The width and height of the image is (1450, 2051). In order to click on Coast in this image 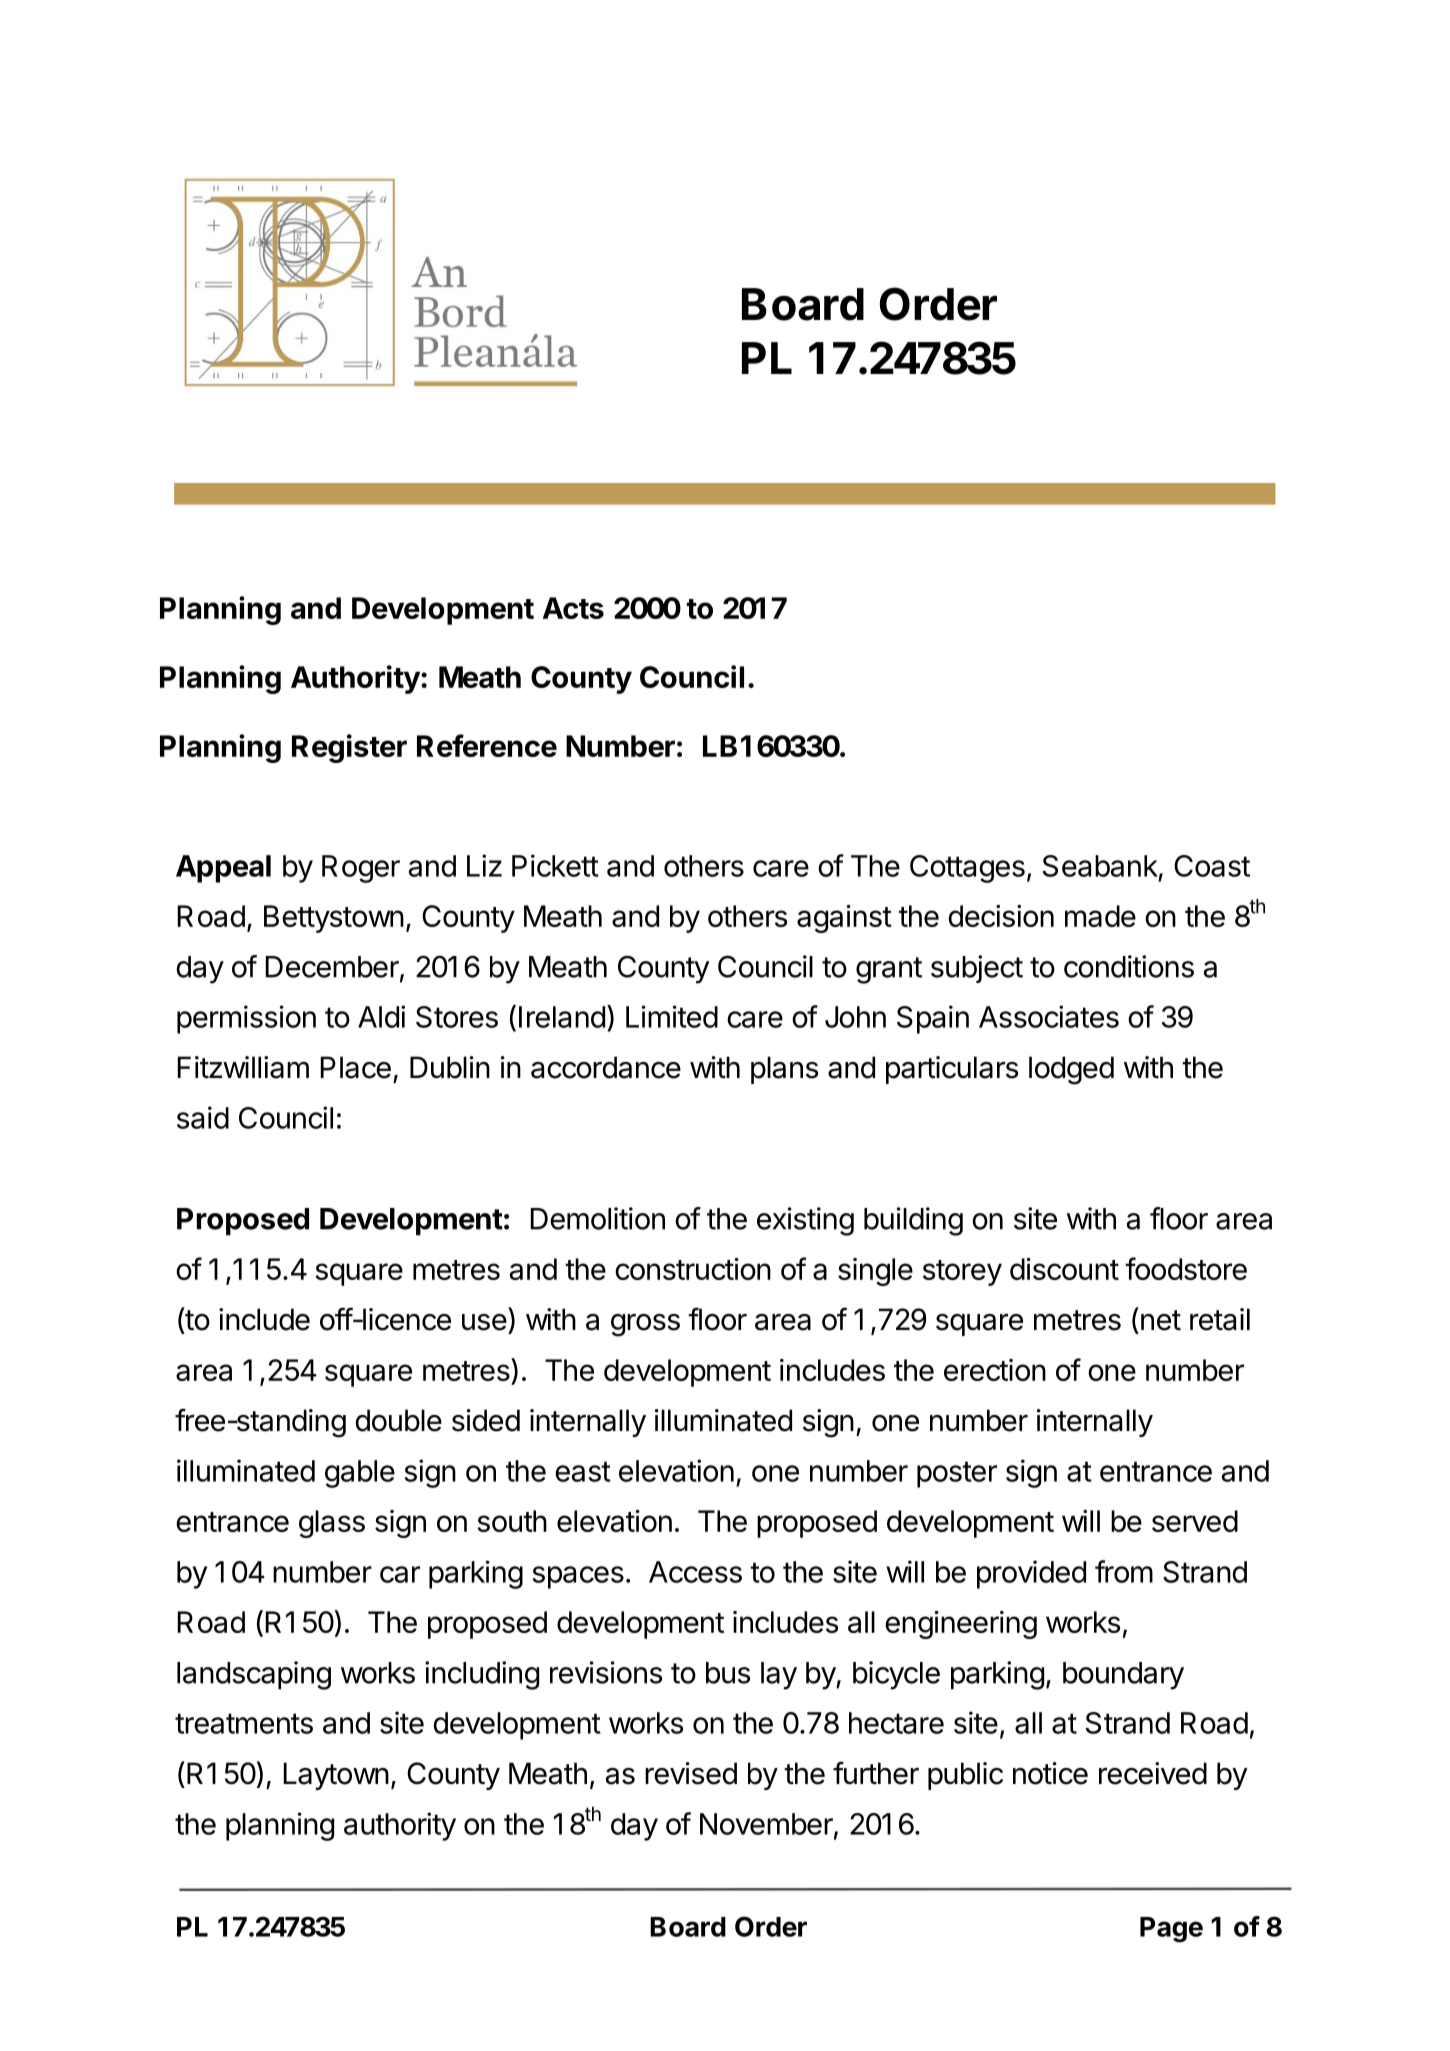, I will do `click(1212, 866)`.
